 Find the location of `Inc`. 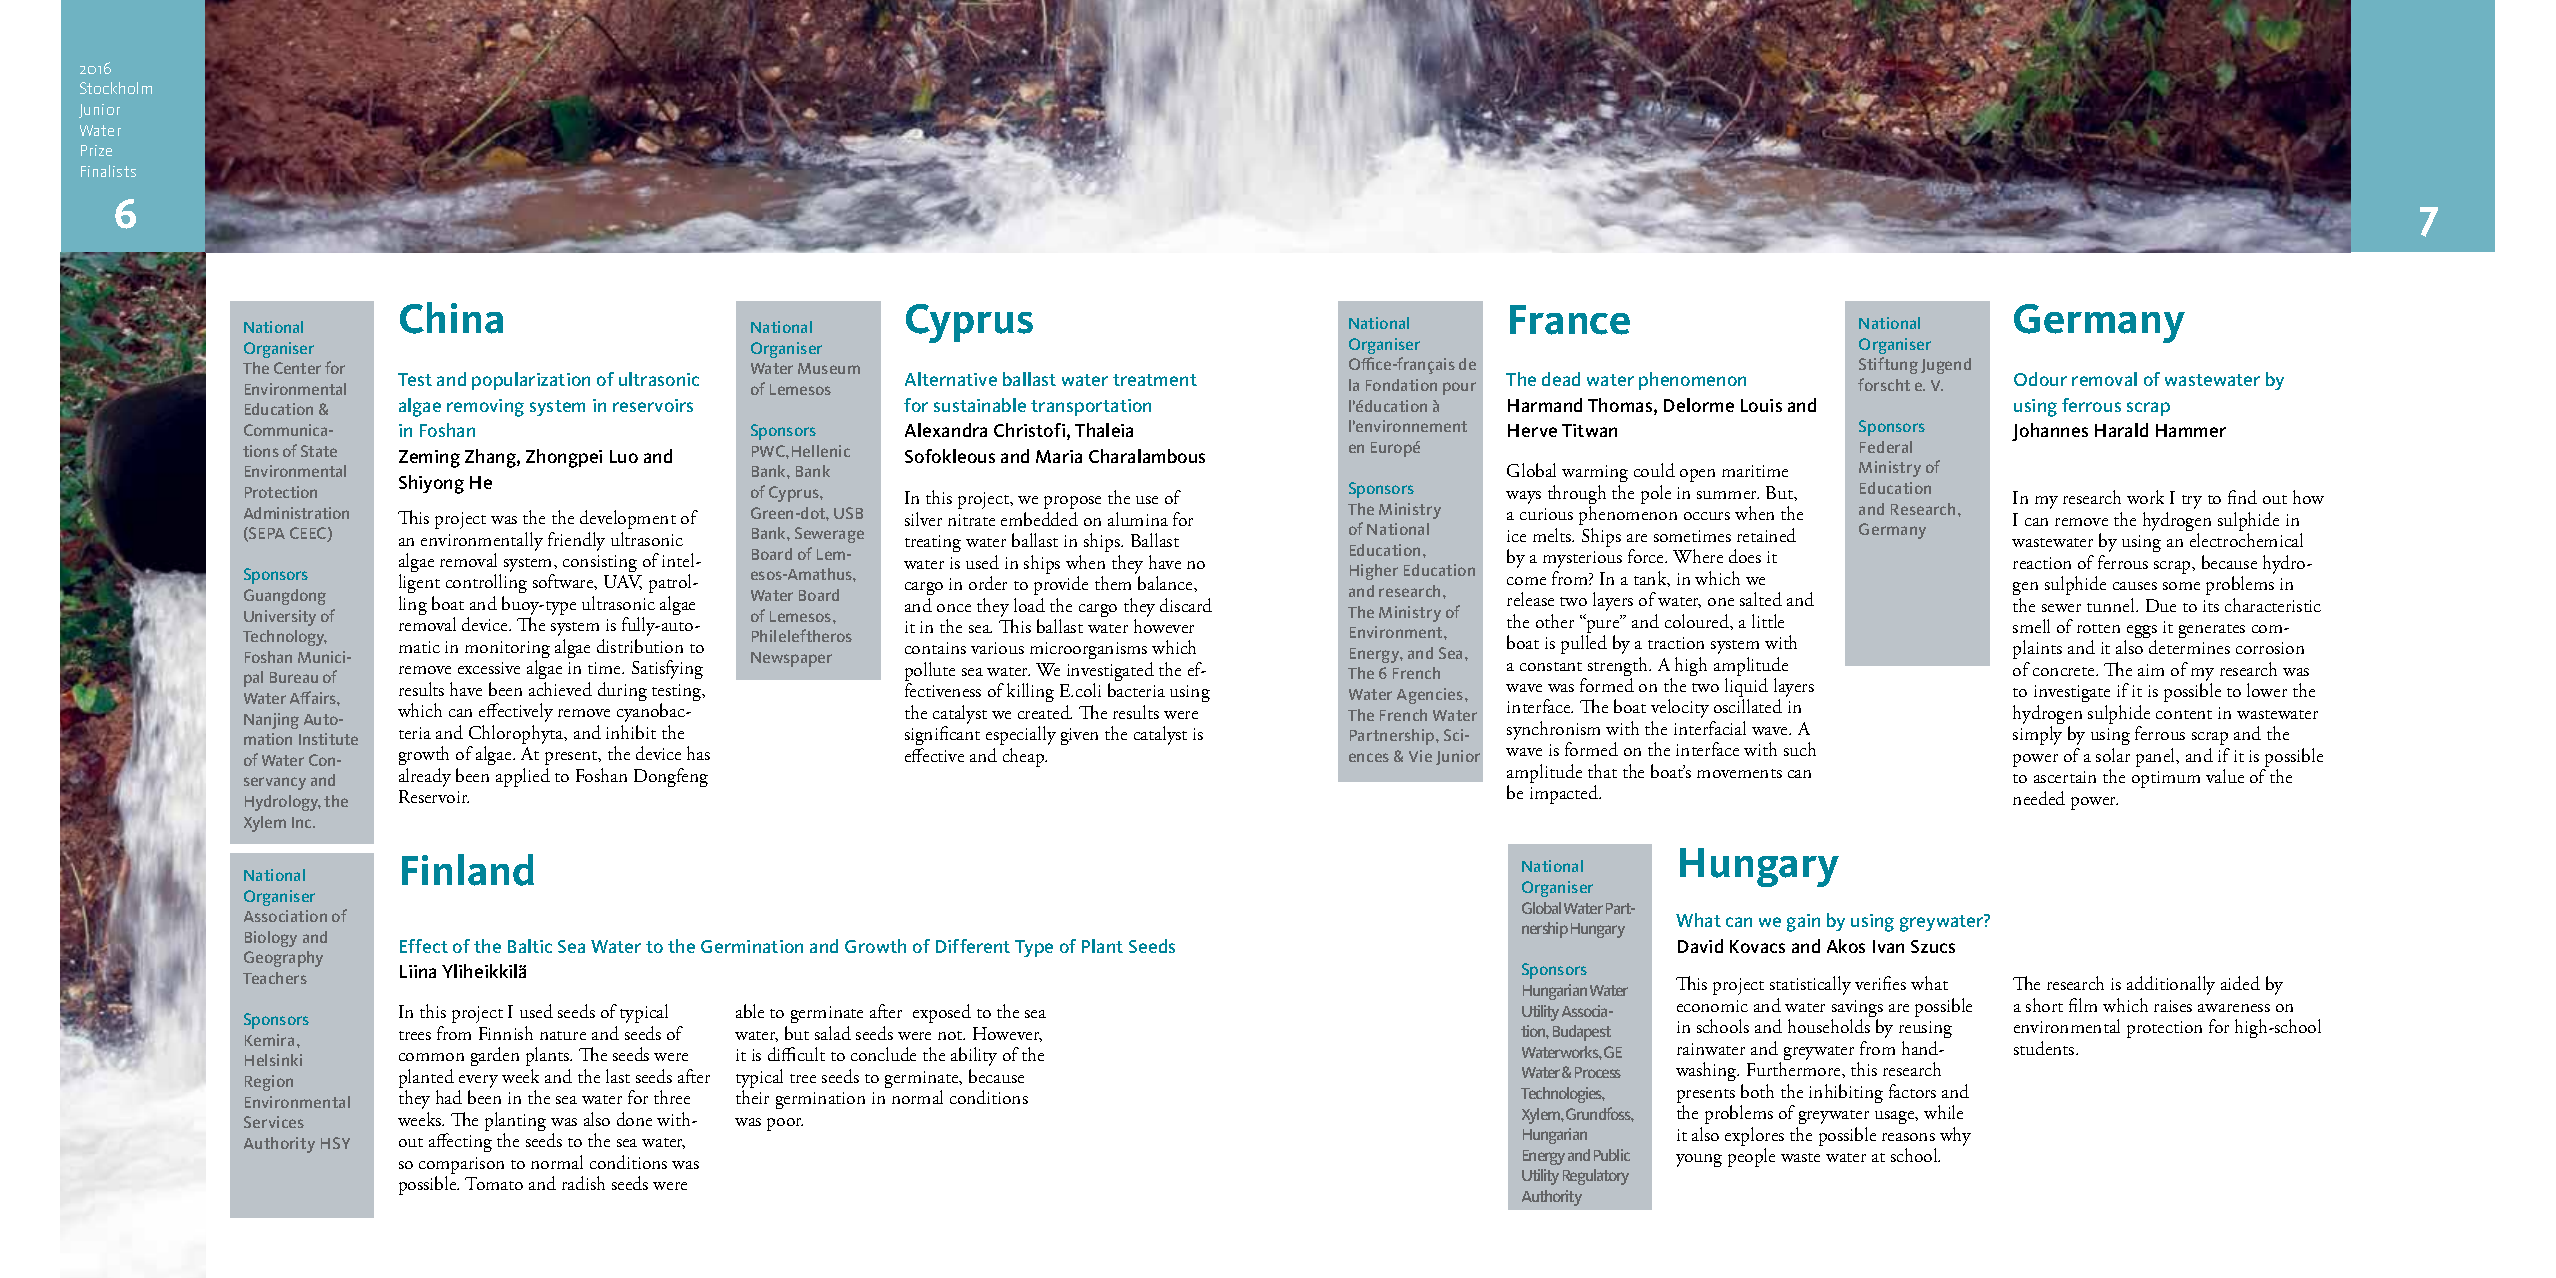

Inc is located at coordinates (303, 822).
